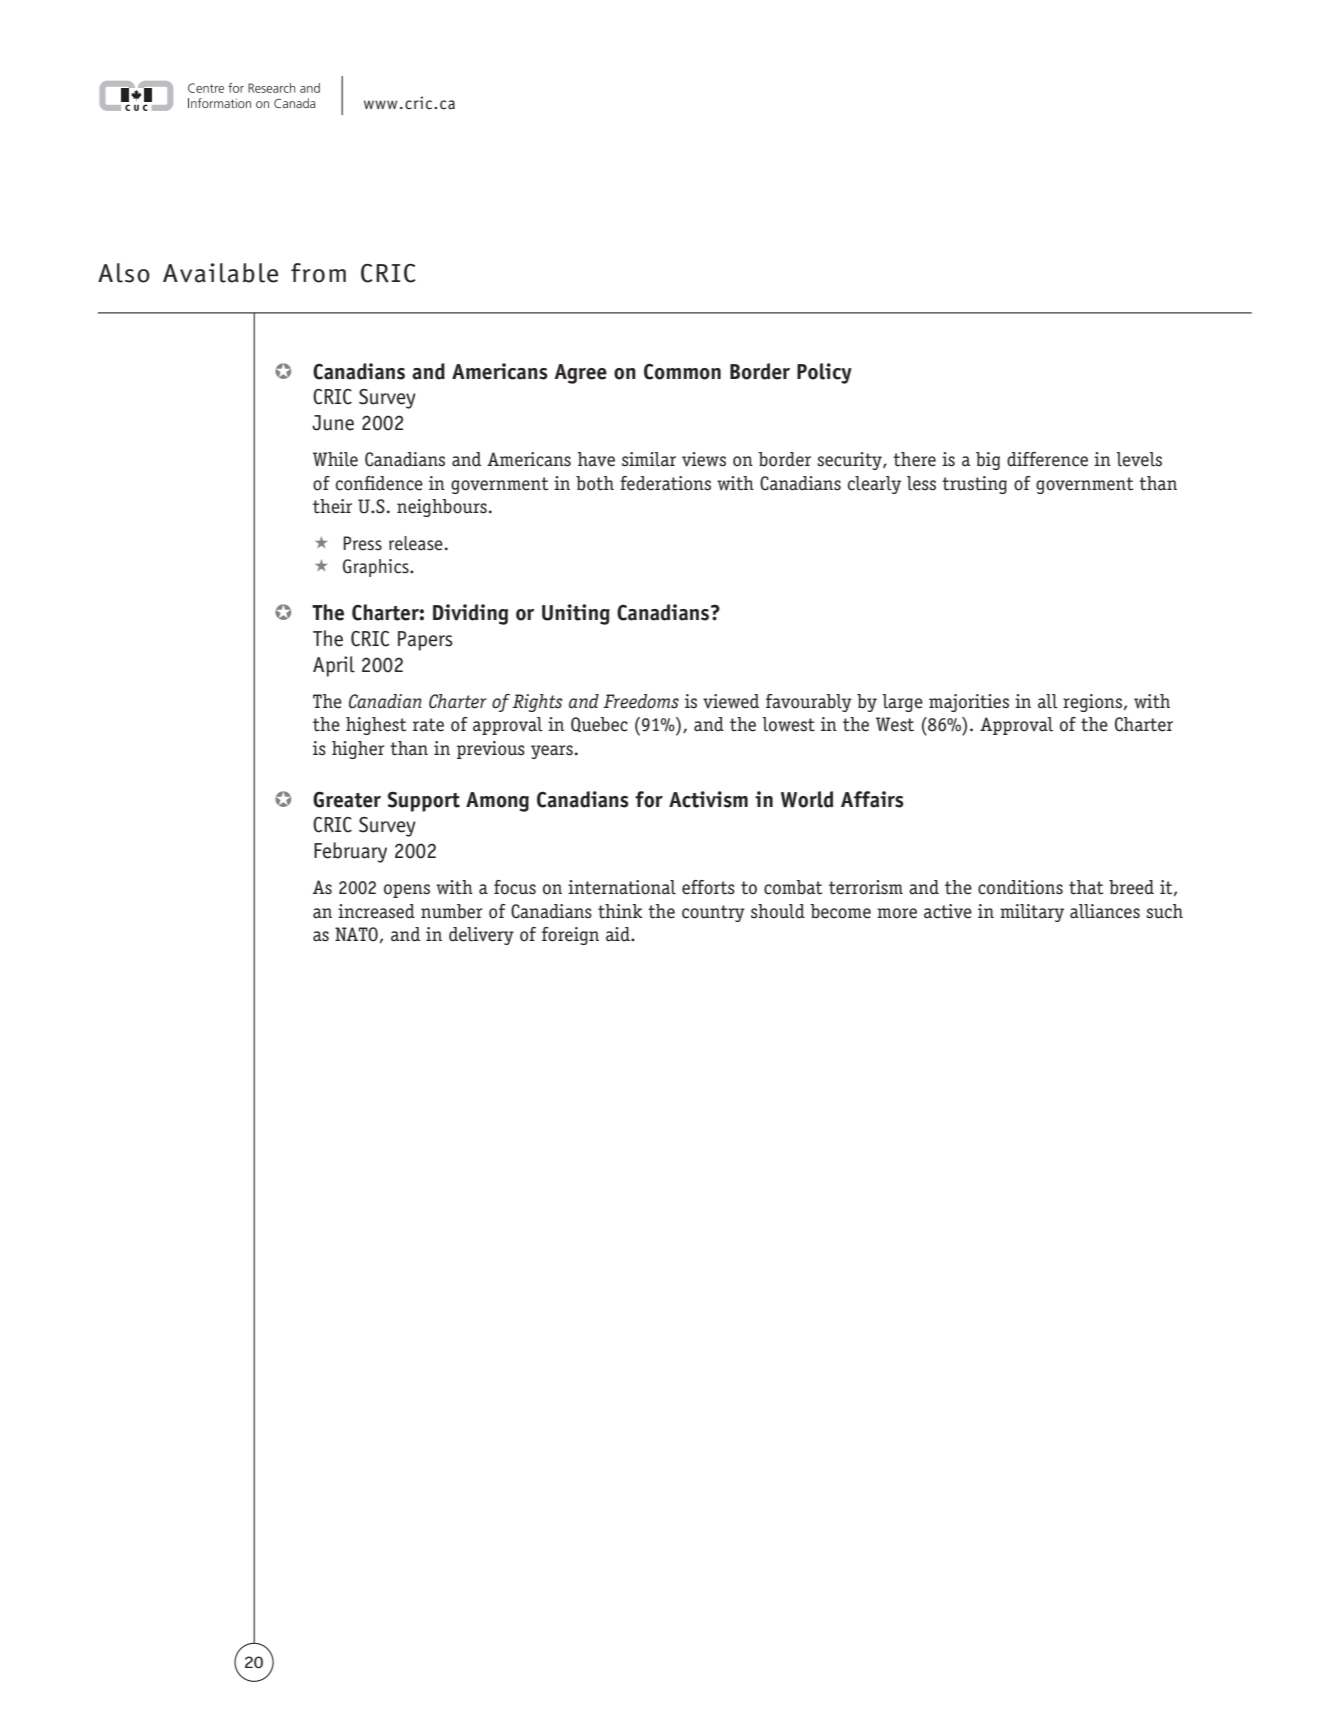  What do you see at coordinates (356, 934) in the document?
I see `NATO` at bounding box center [356, 934].
